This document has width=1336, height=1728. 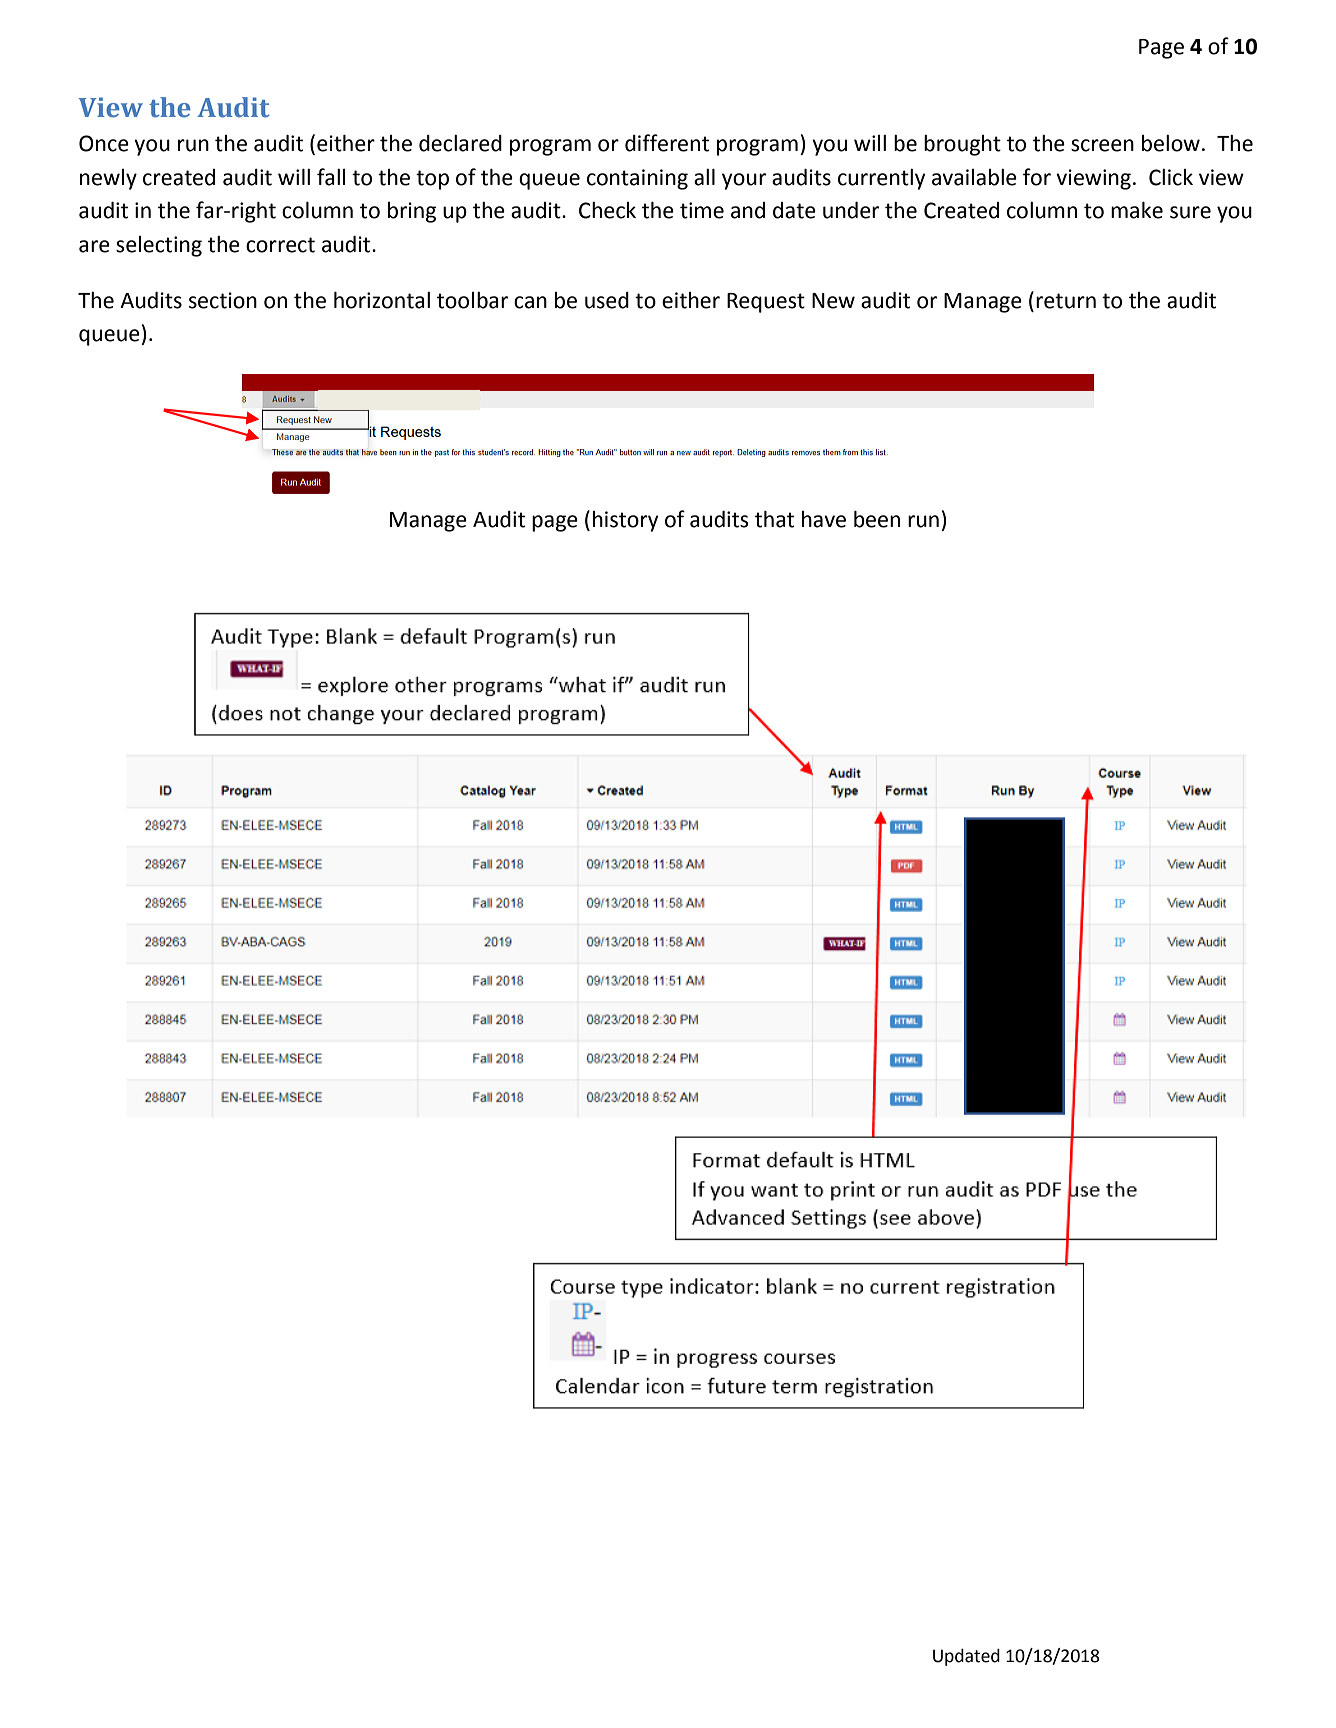 What do you see at coordinates (104, 143) in the document?
I see `Once` at bounding box center [104, 143].
